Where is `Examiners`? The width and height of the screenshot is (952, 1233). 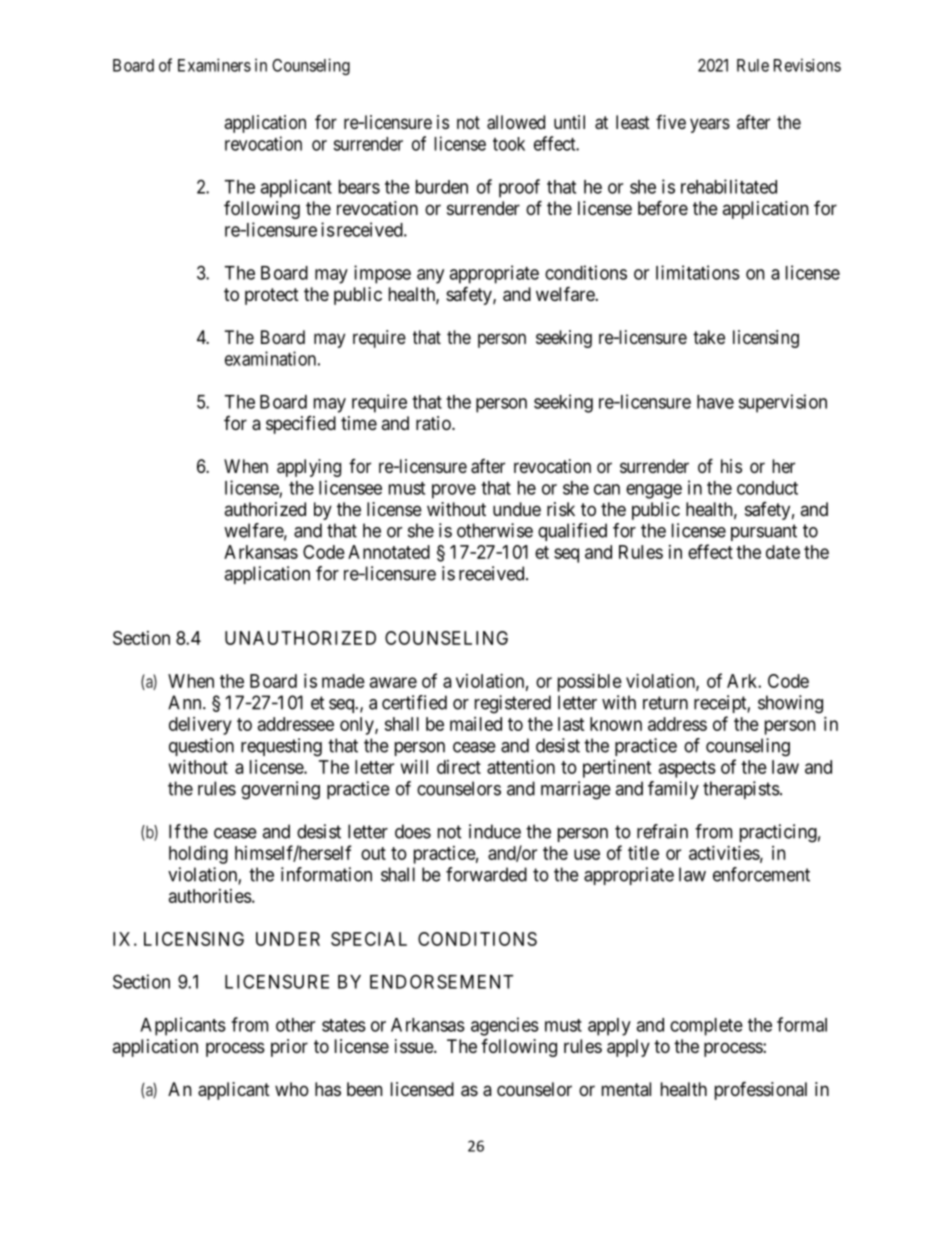 Examiners is located at coordinates (214, 65).
